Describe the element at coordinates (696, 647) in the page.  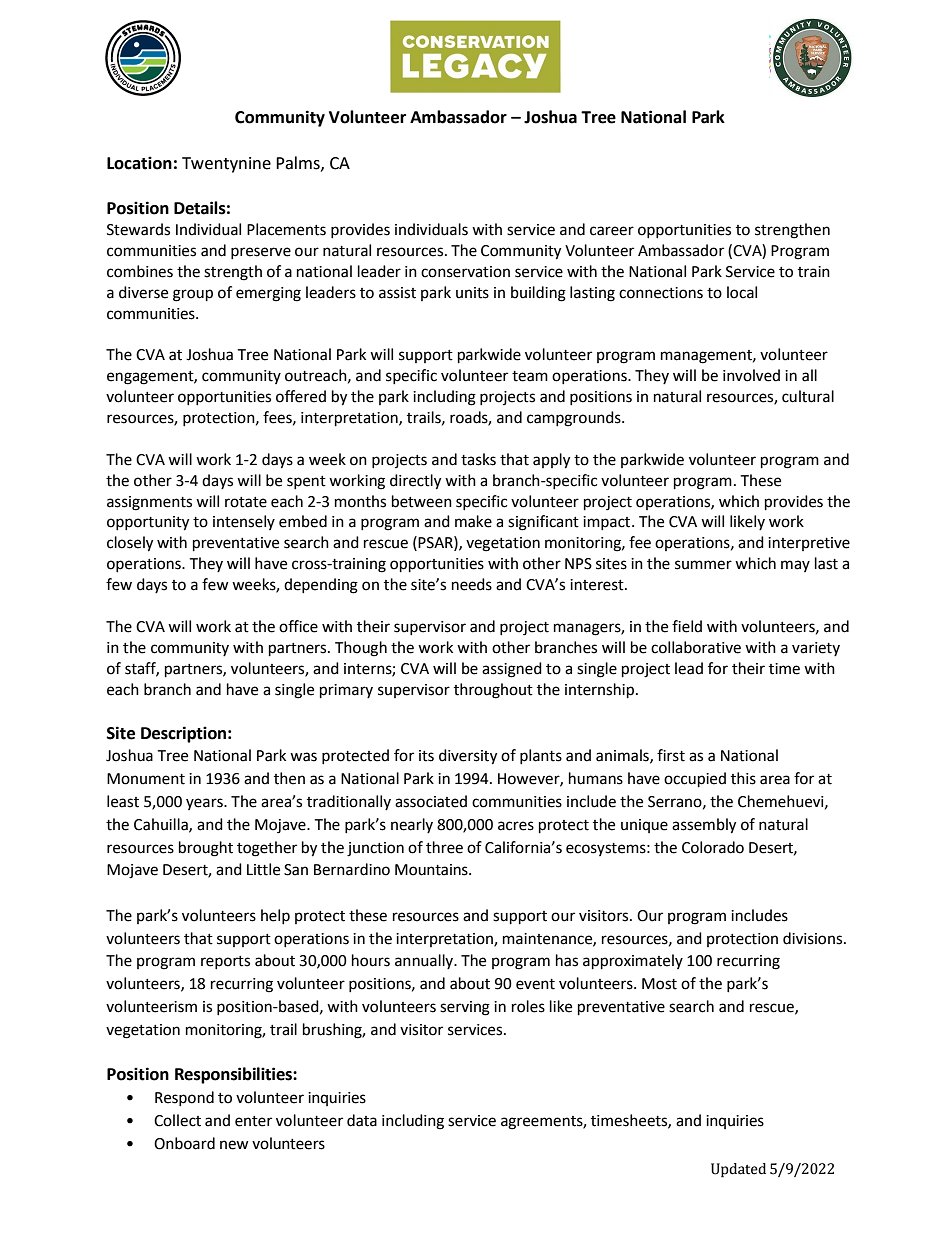
I see `collaborative` at that location.
